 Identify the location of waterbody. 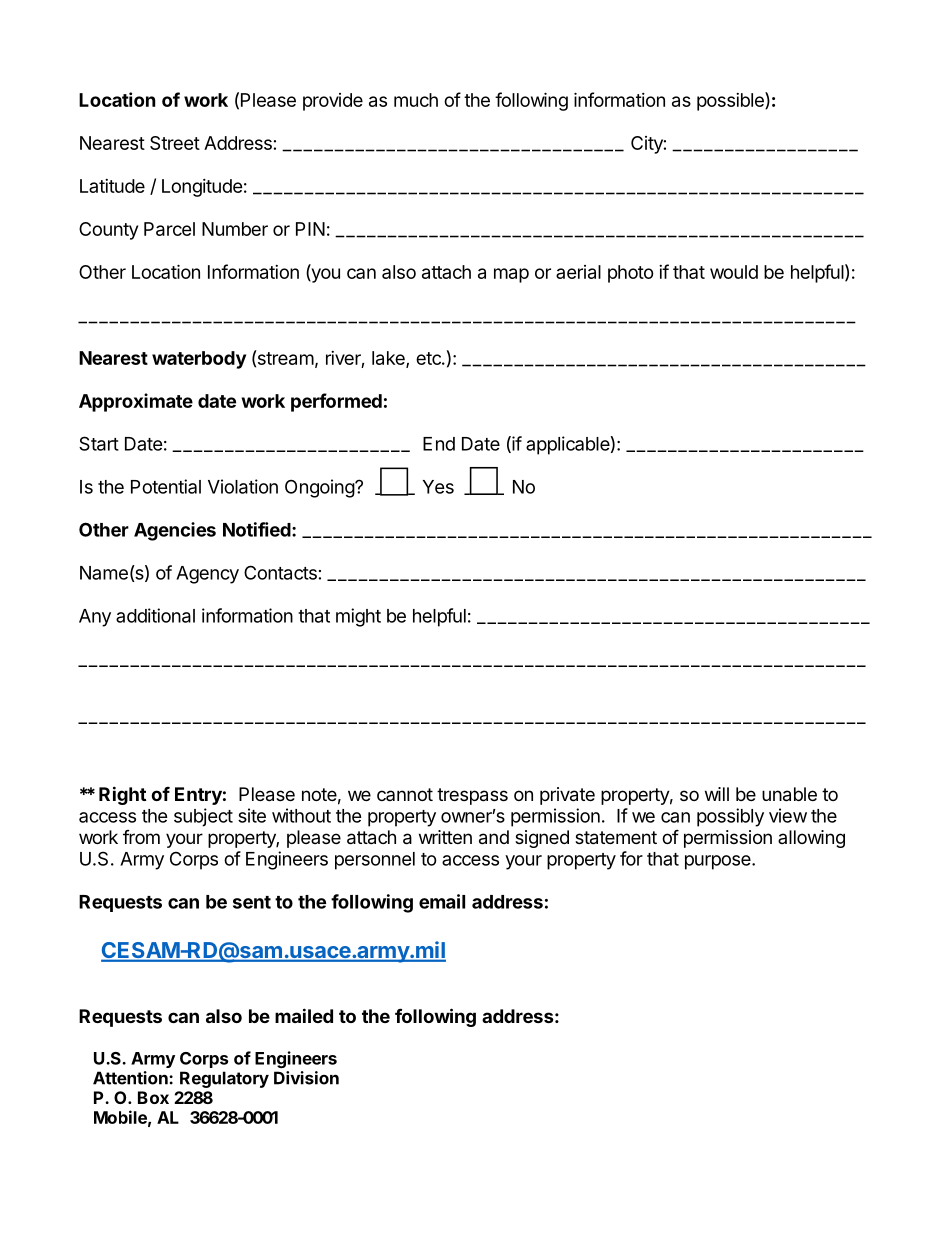
(199, 360).
